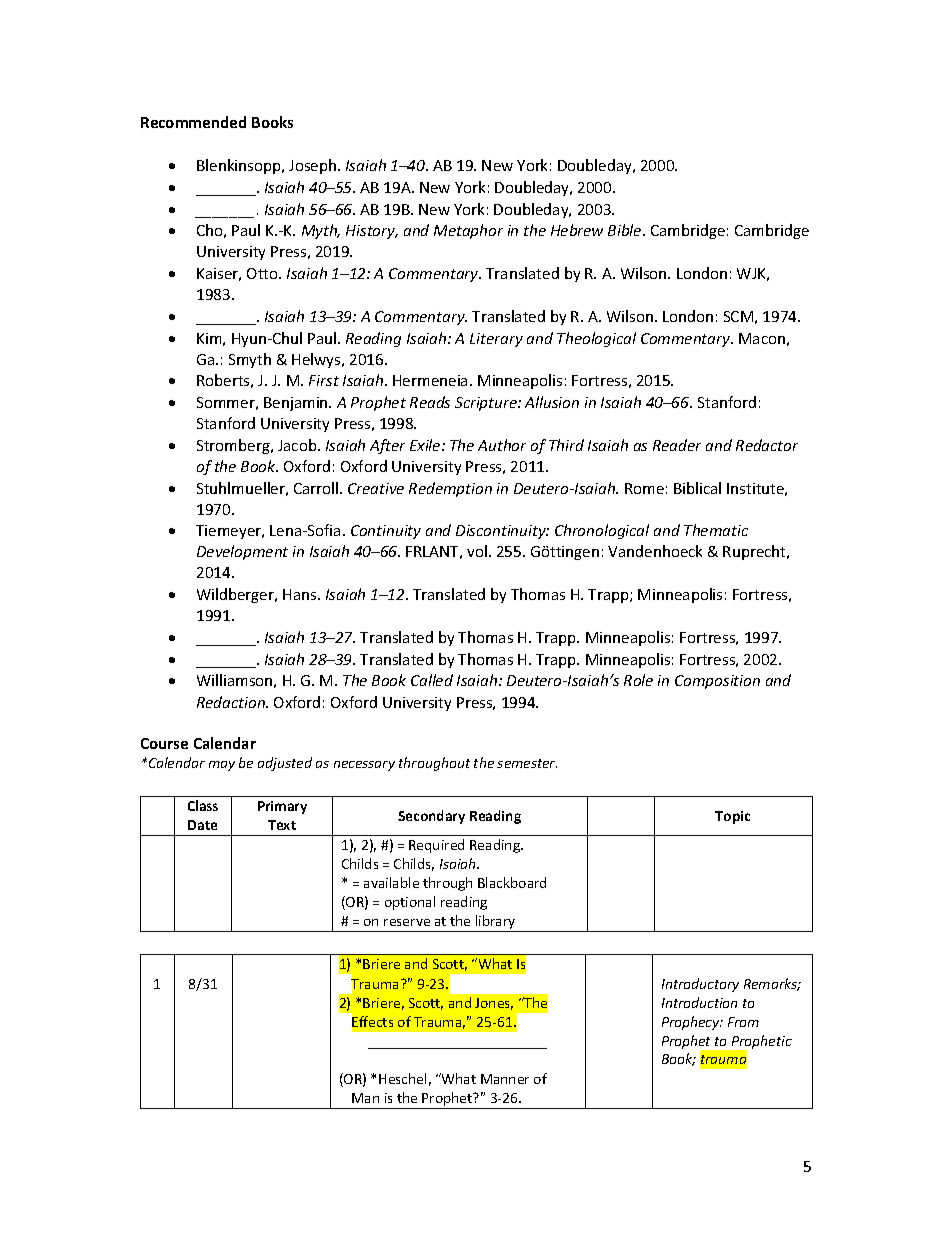 Image resolution: width=952 pixels, height=1233 pixels. Describe the element at coordinates (407, 922) in the screenshot. I see `reserve` at that location.
